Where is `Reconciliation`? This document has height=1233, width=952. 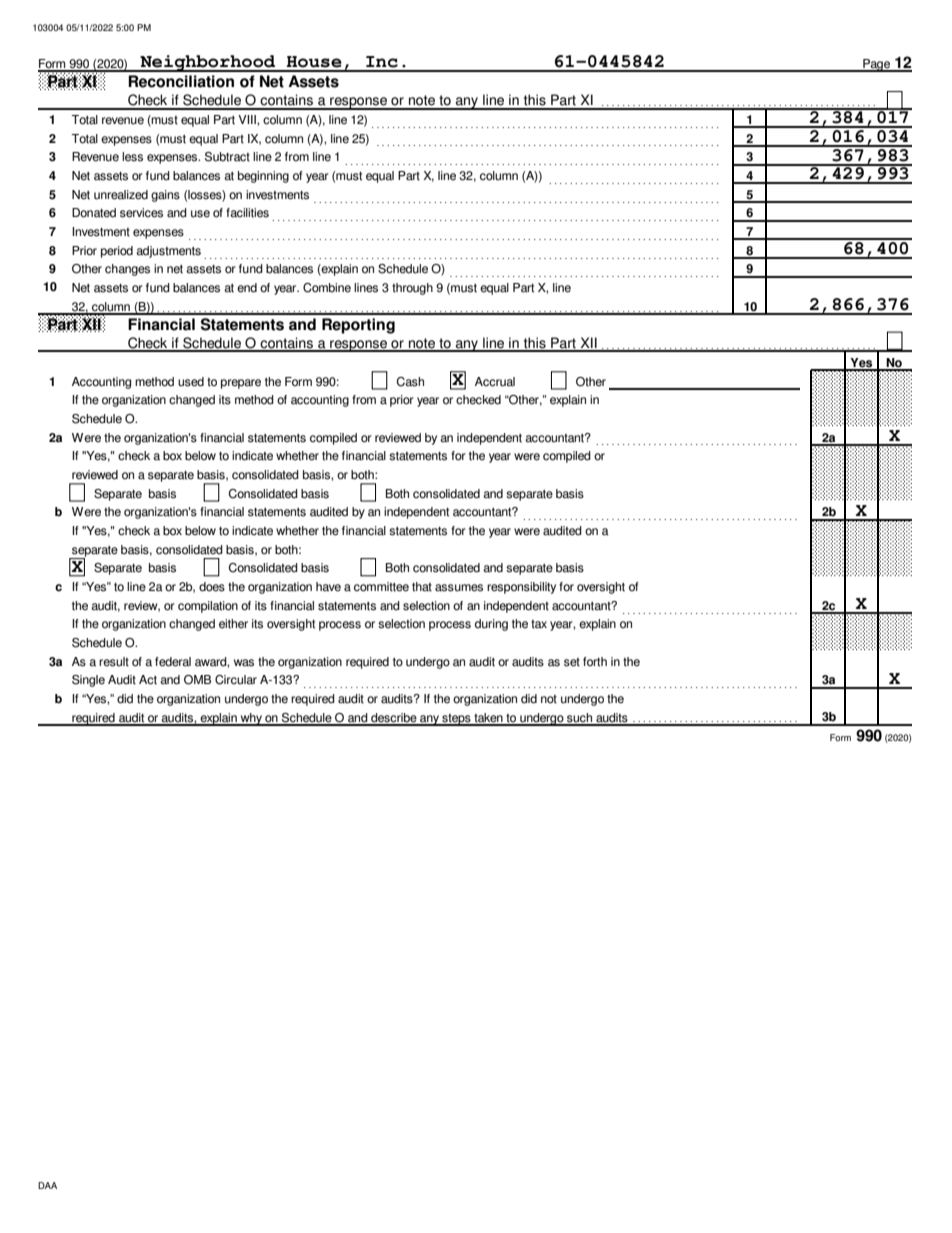
Reconciliation is located at coordinates (181, 81).
